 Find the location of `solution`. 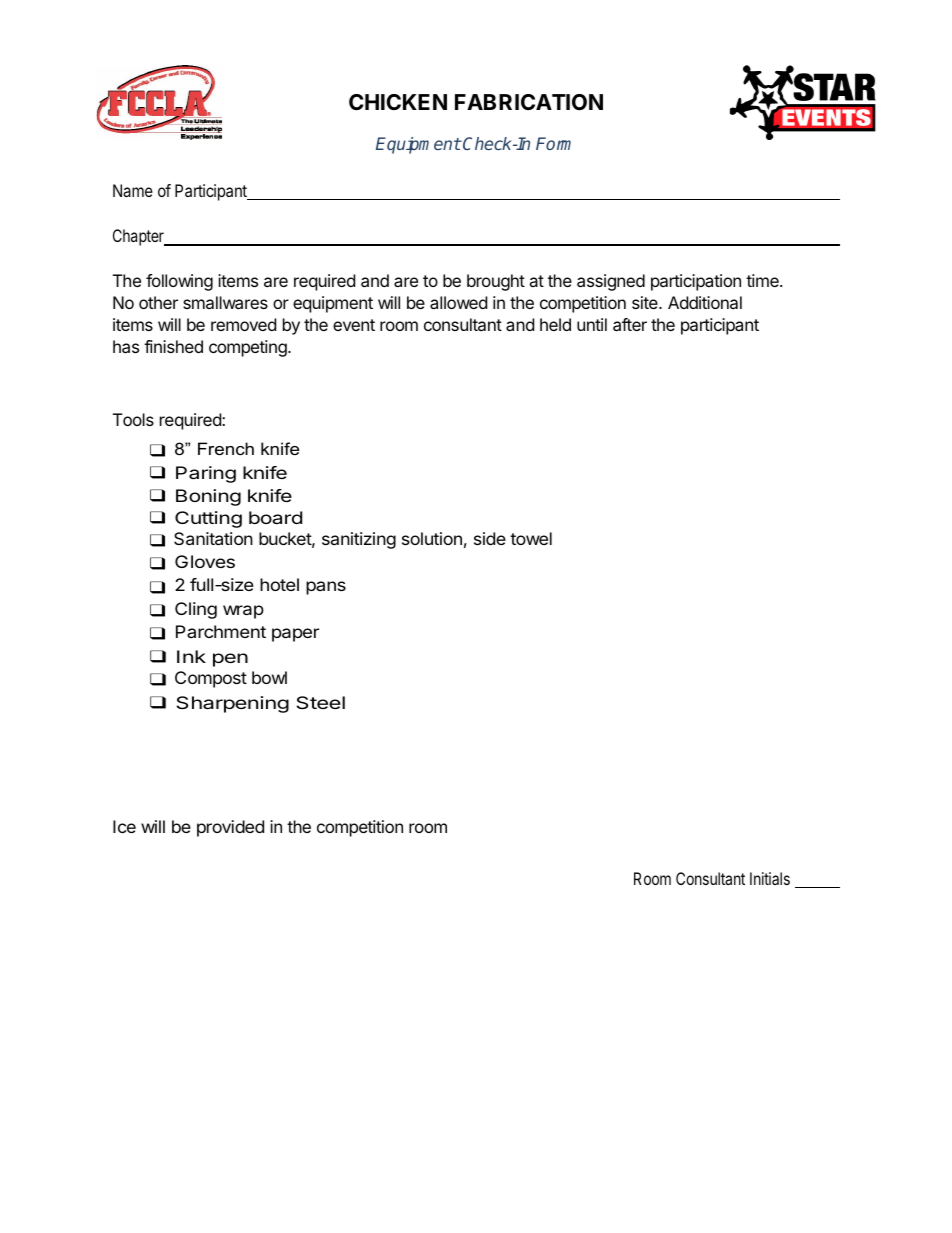

solution is located at coordinates (432, 538).
